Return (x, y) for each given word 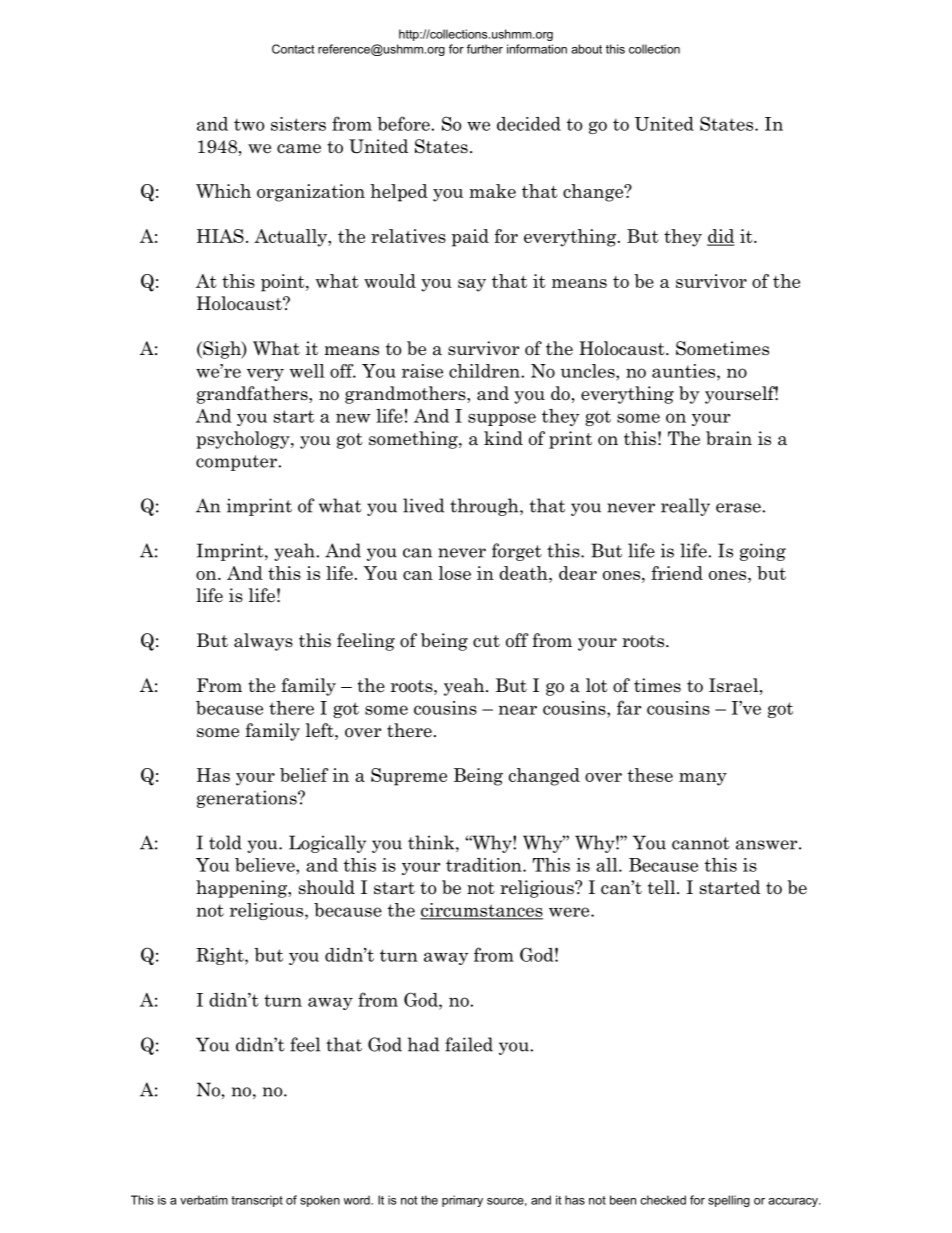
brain (729, 438)
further (485, 49)
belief (304, 775)
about (586, 49)
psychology (244, 440)
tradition (485, 865)
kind (503, 438)
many (703, 779)
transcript (257, 1201)
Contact (293, 49)
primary (462, 1201)
